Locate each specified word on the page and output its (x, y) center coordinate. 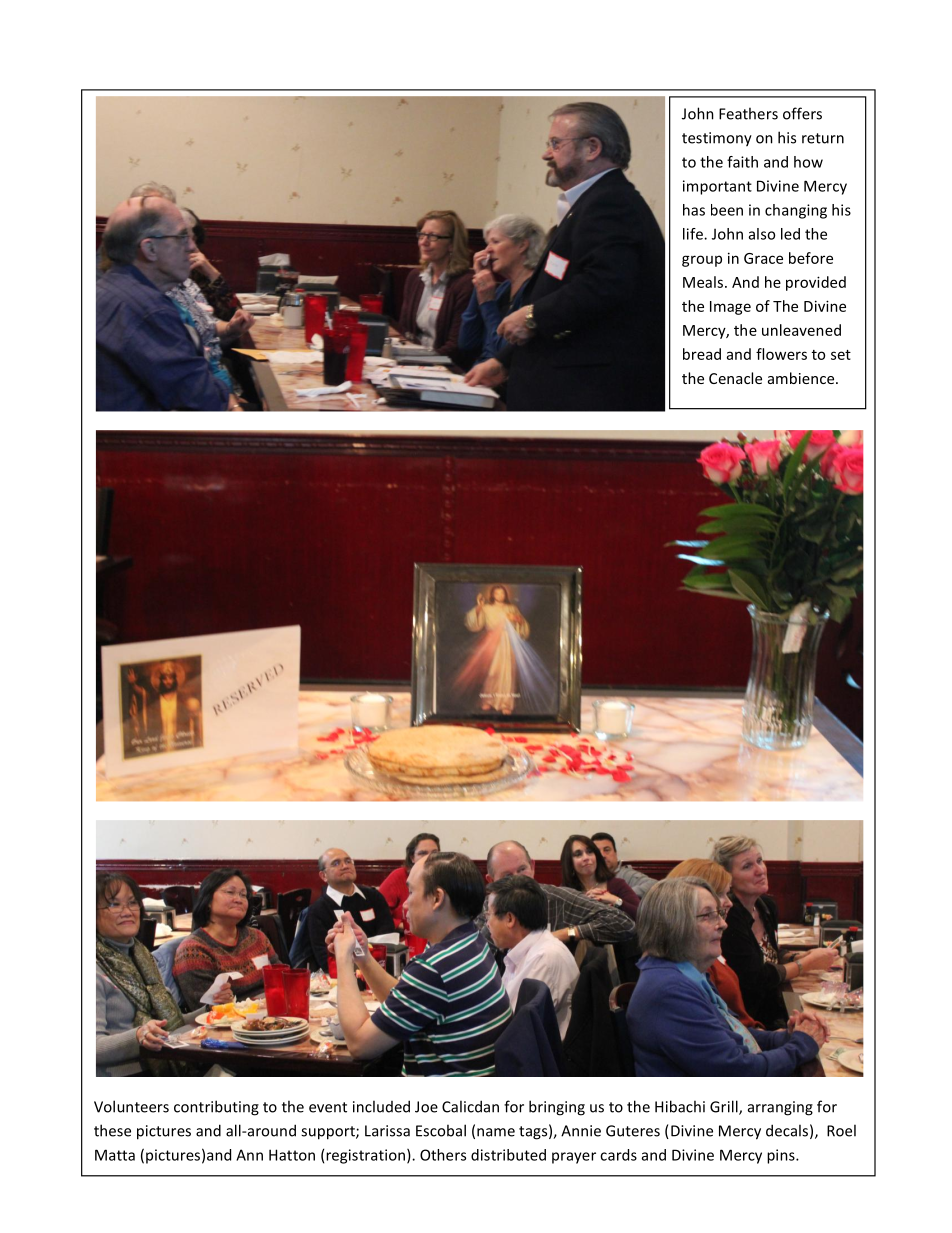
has (694, 210)
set (841, 355)
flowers (781, 354)
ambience (802, 378)
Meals (703, 282)
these (112, 1130)
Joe (426, 1107)
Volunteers (131, 1106)
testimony (717, 139)
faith (742, 162)
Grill (725, 1107)
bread (702, 354)
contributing (216, 1108)
